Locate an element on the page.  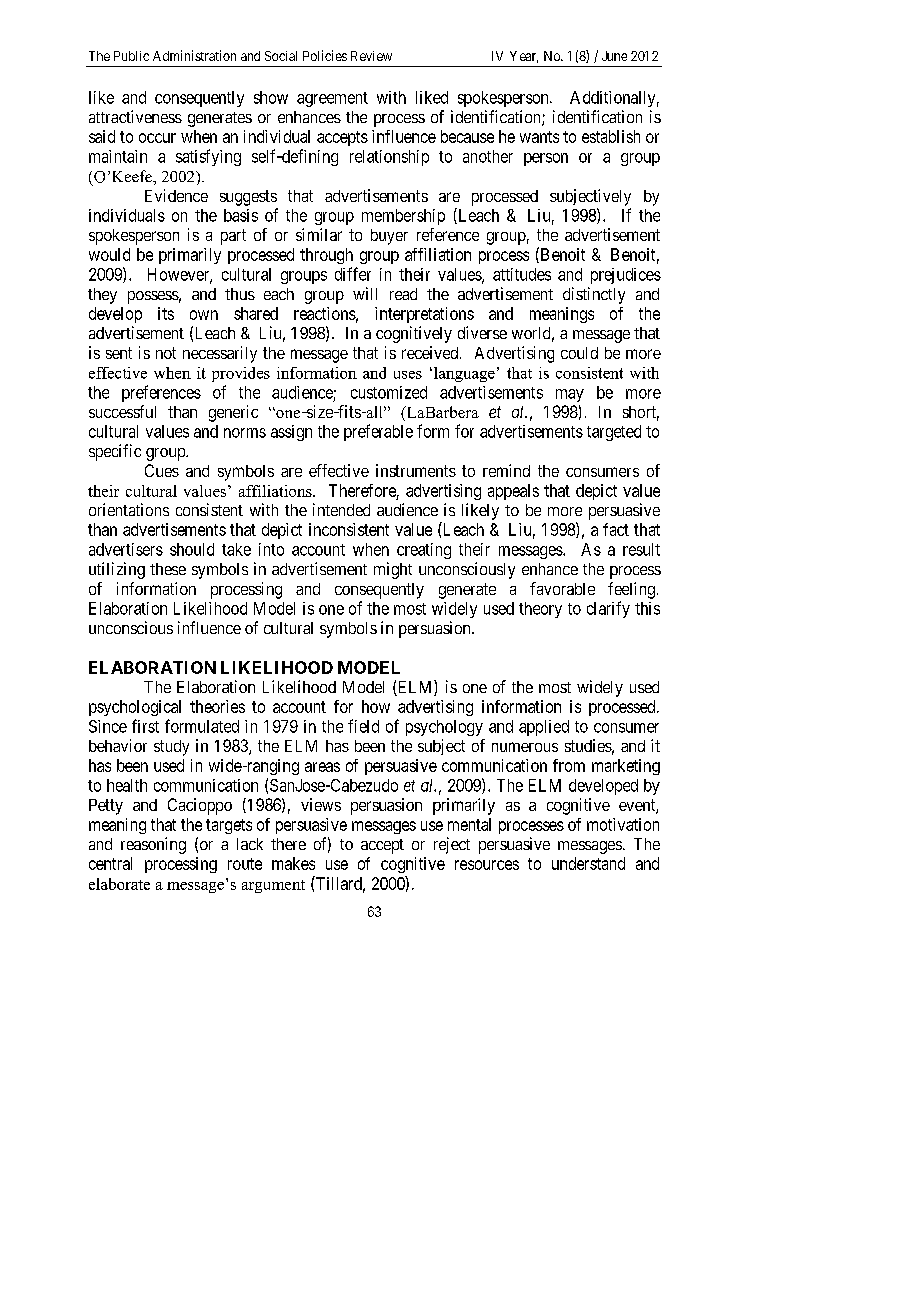
reject is located at coordinates (452, 845).
